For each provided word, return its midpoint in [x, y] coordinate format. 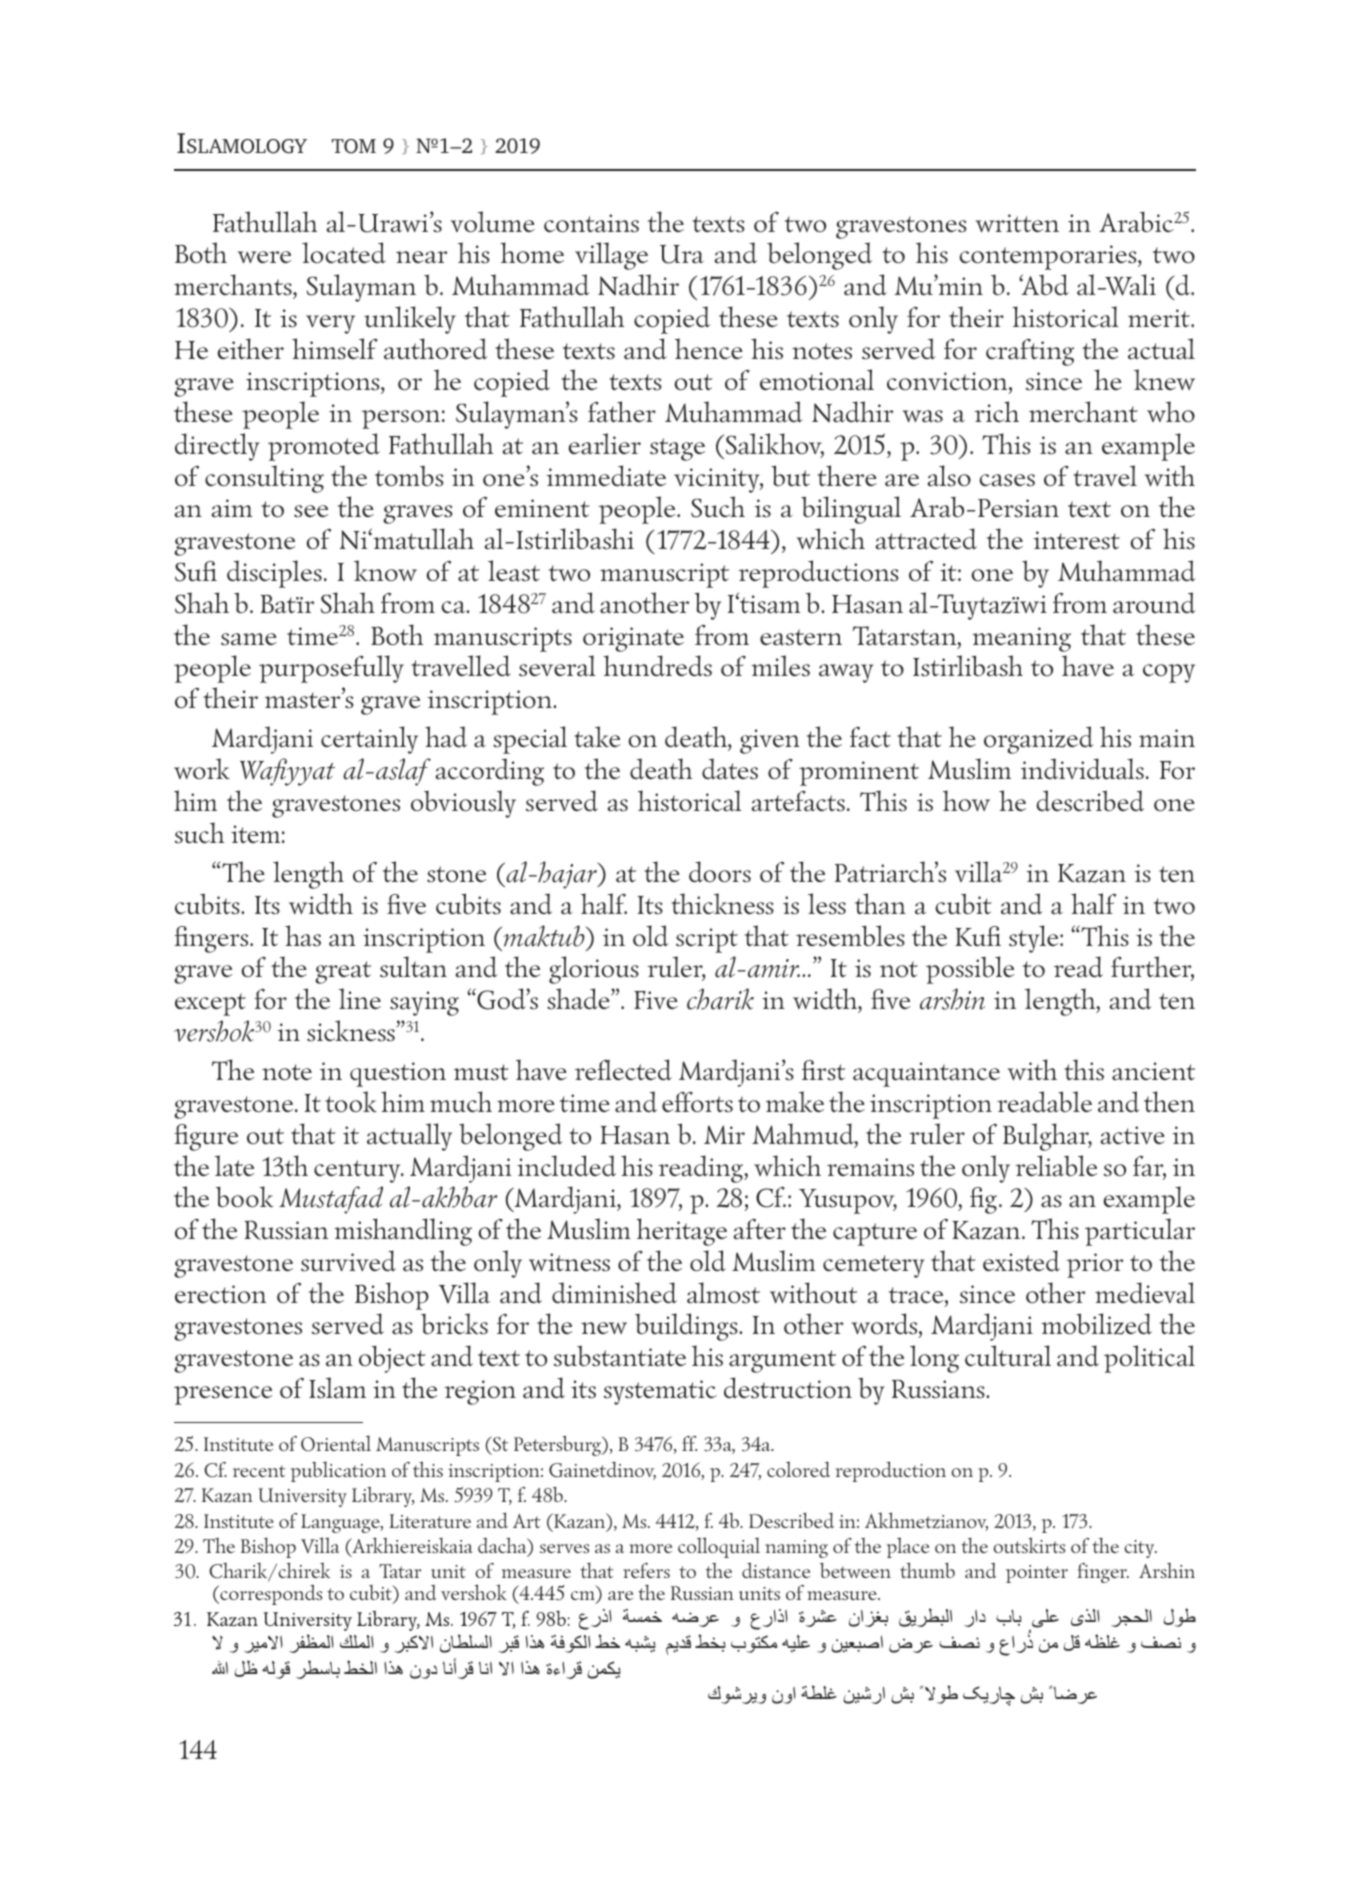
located [344, 253]
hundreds [657, 666]
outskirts [1029, 1545]
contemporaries [1049, 257]
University [302, 1497]
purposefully [331, 669]
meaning [1021, 639]
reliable [1056, 1166]
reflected [623, 1070]
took [351, 1102]
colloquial [719, 1547]
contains [591, 223]
